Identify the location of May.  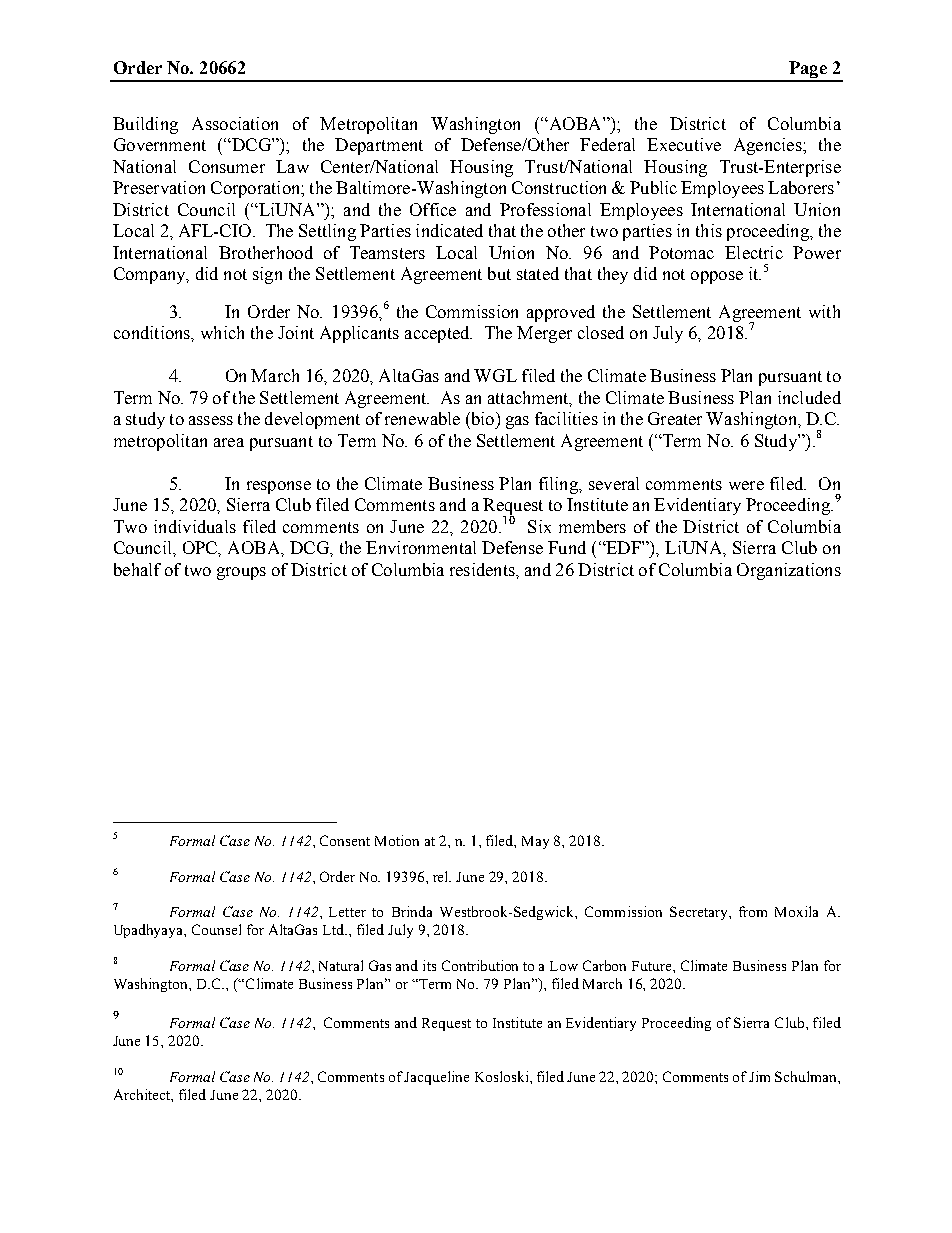
(535, 842).
